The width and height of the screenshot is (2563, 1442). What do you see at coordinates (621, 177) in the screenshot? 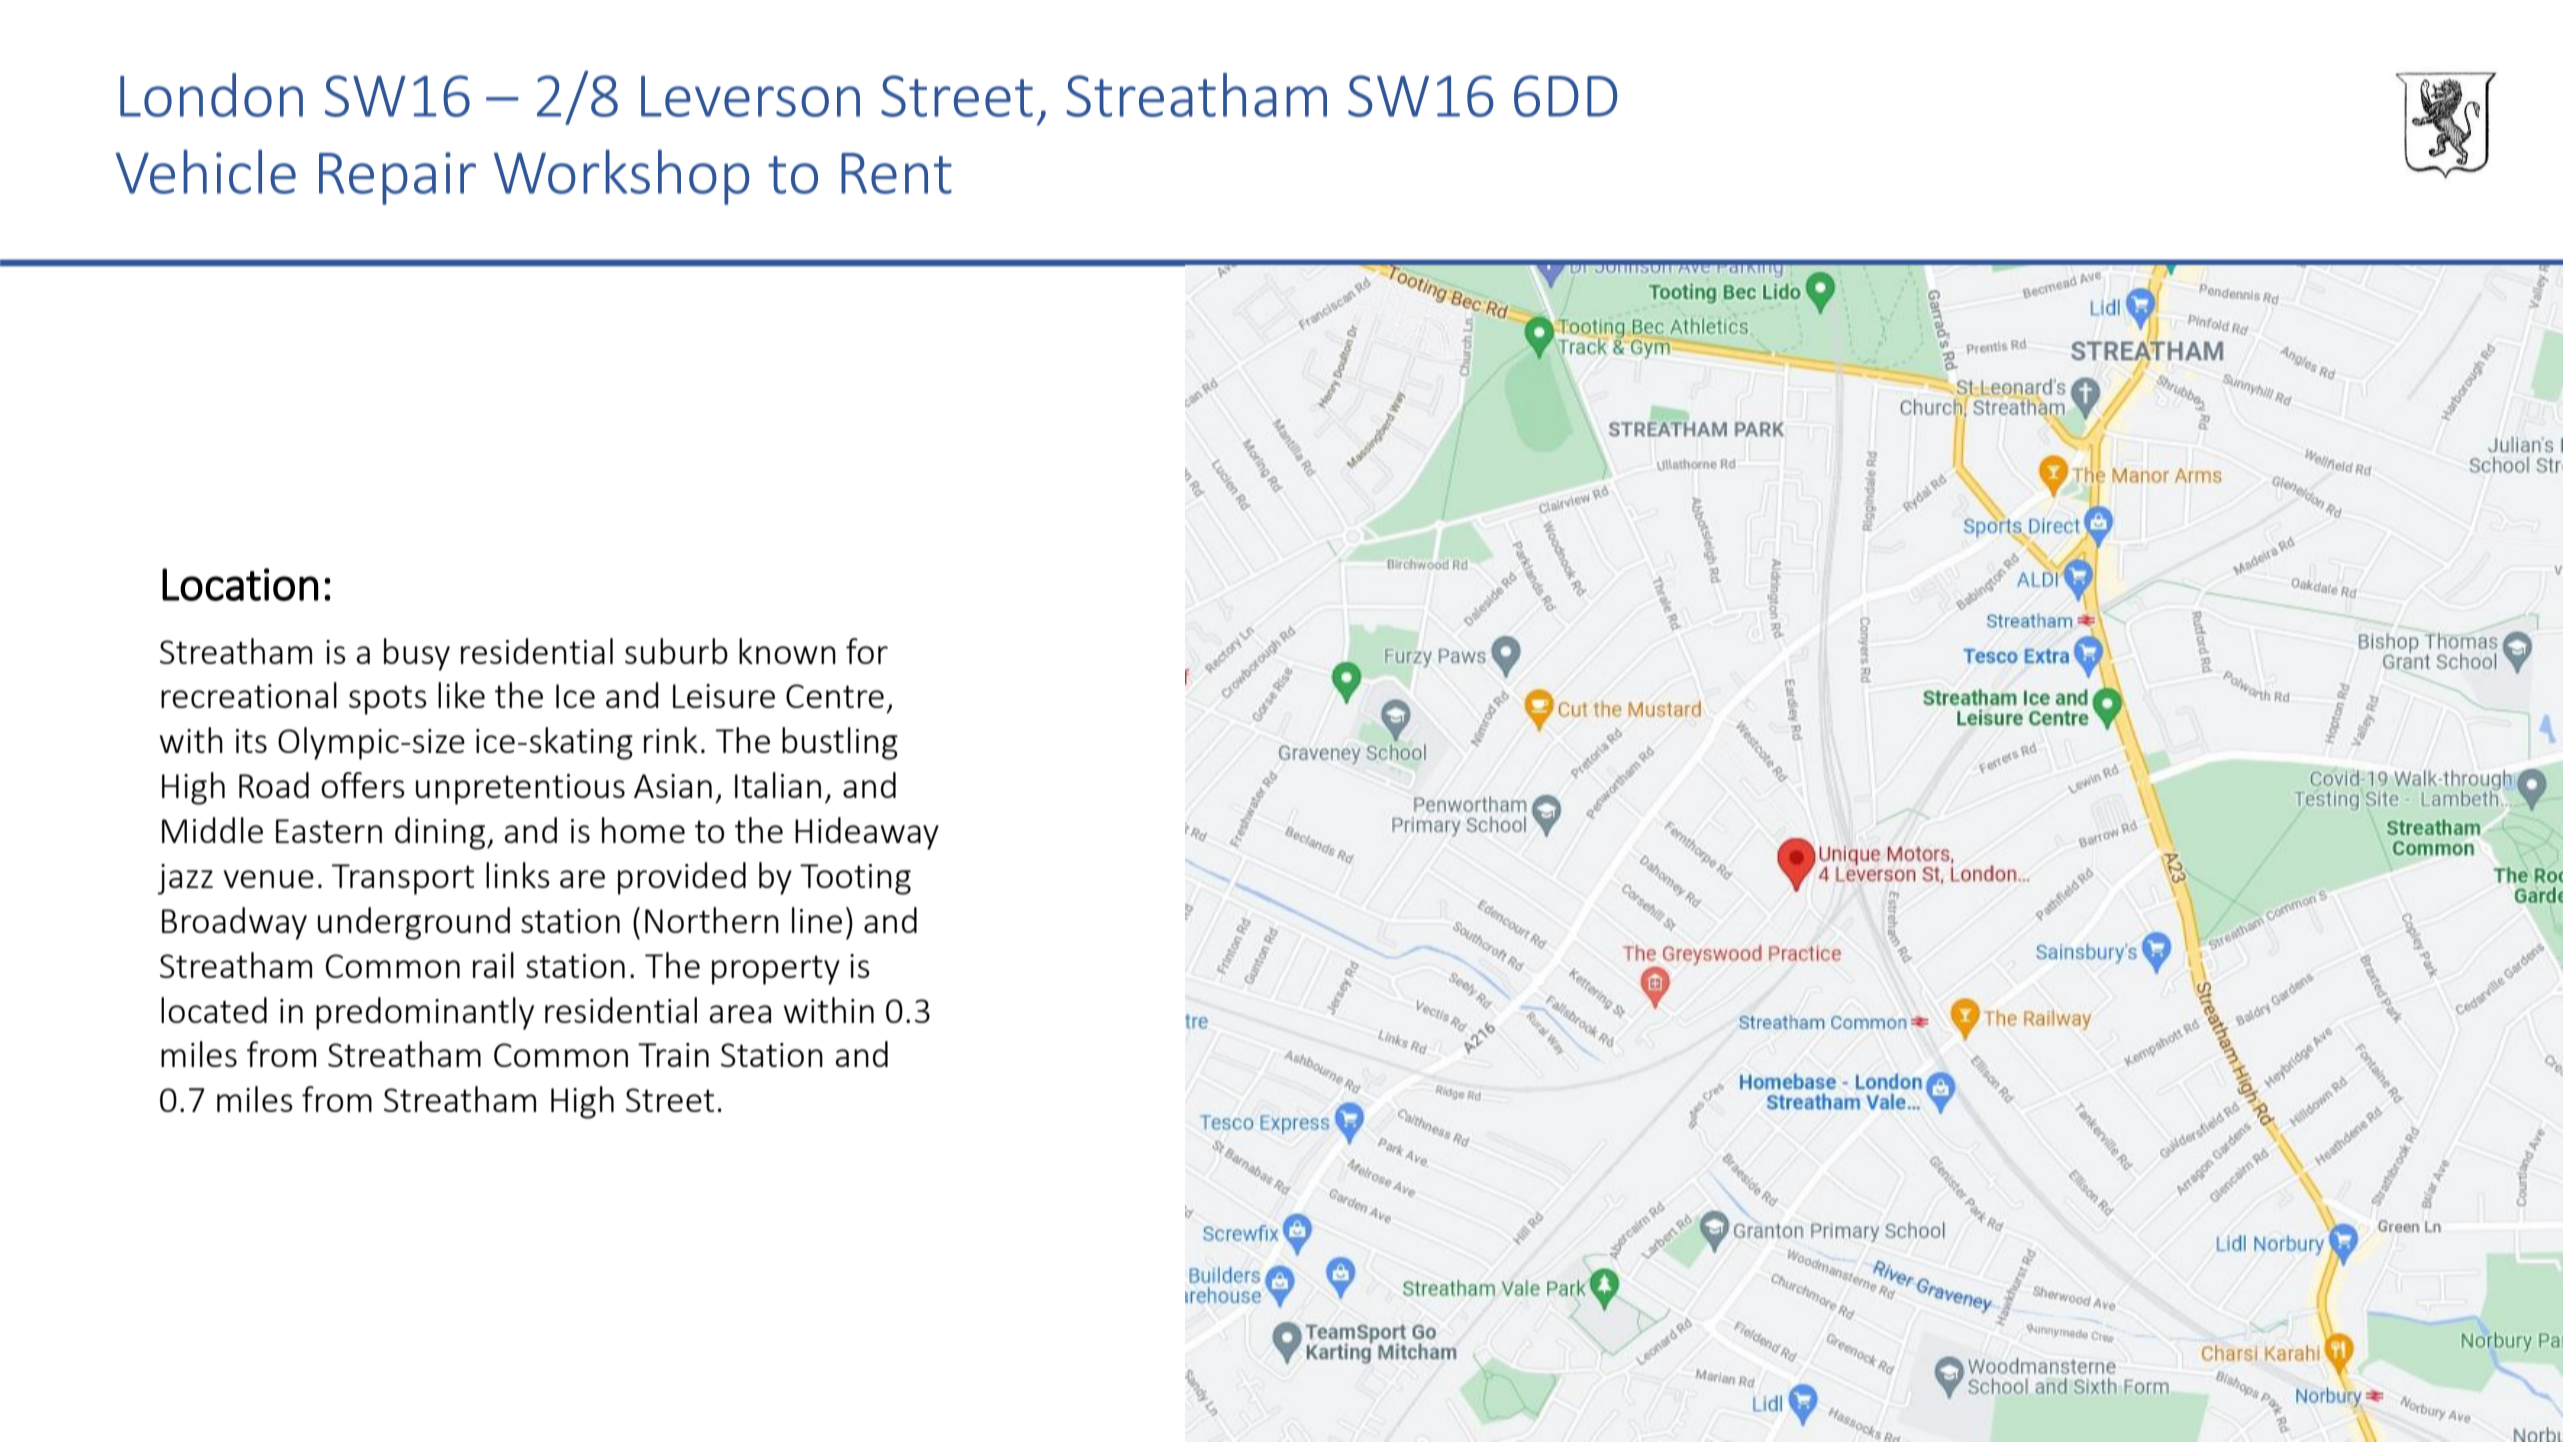
I see `Workshop` at bounding box center [621, 177].
